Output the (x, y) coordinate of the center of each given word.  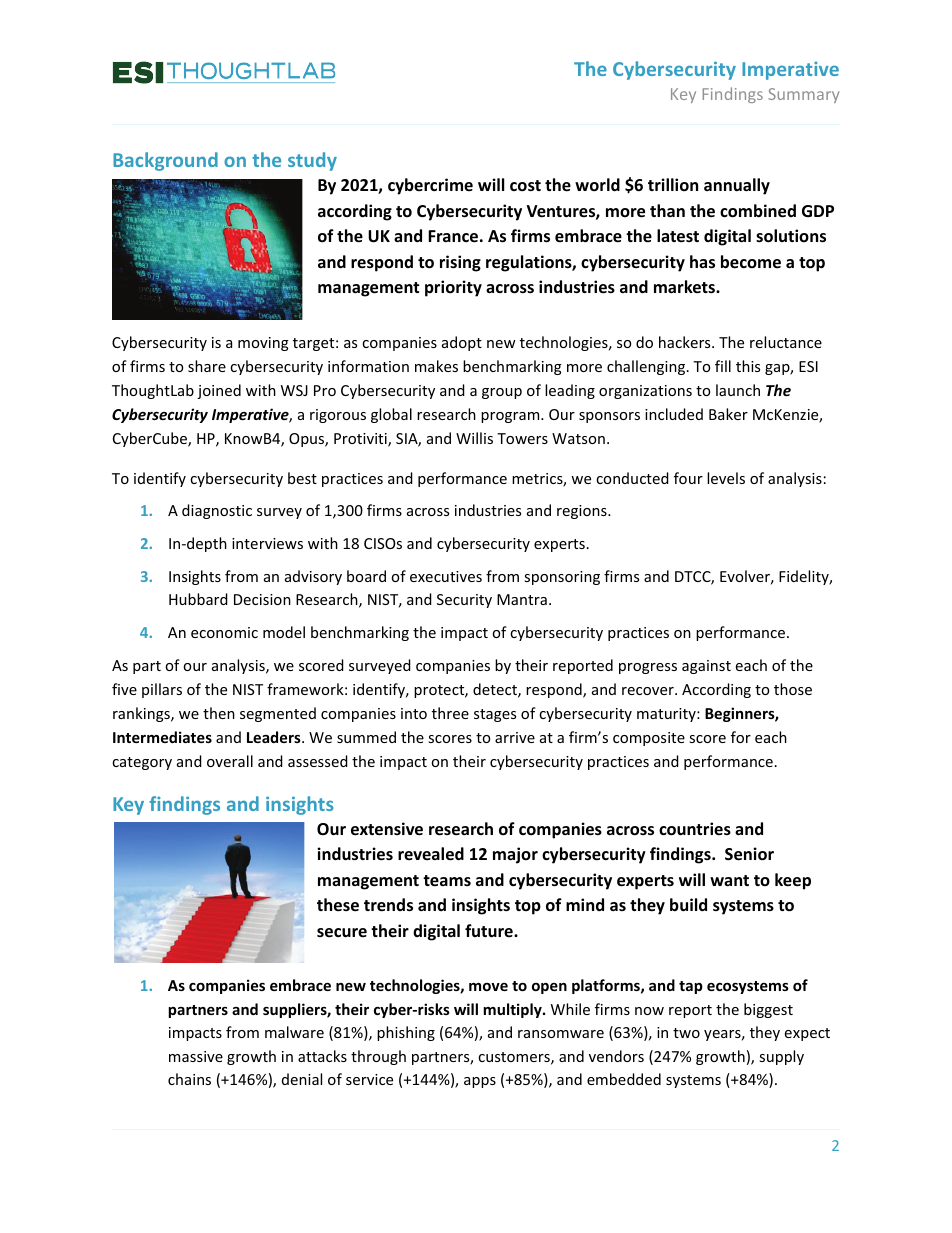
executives (446, 576)
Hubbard (198, 599)
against (706, 667)
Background (165, 161)
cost (525, 186)
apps (480, 1082)
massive (196, 1056)
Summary (803, 95)
